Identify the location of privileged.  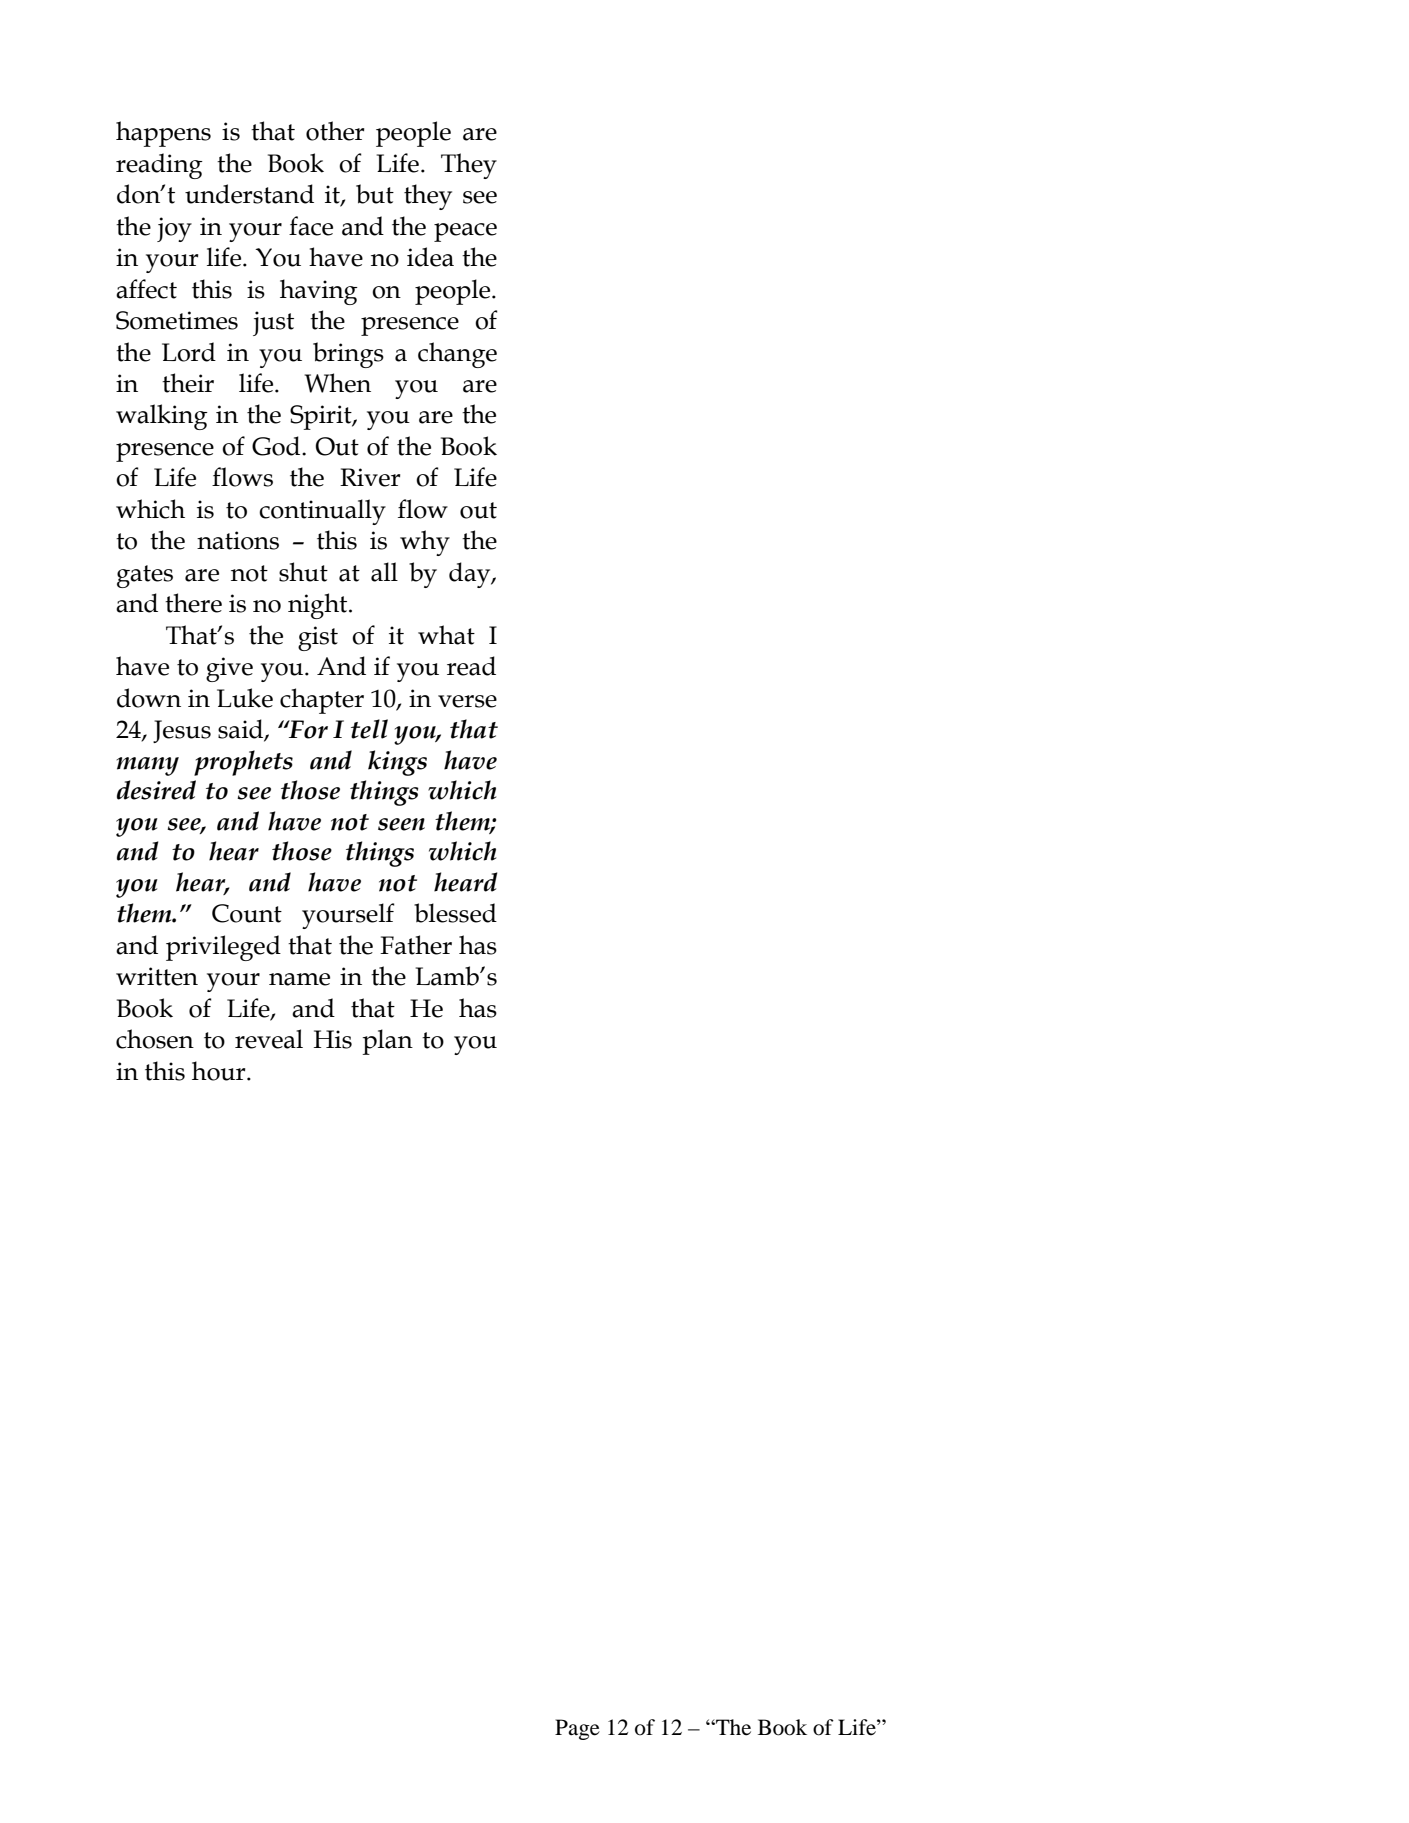
(223, 948).
